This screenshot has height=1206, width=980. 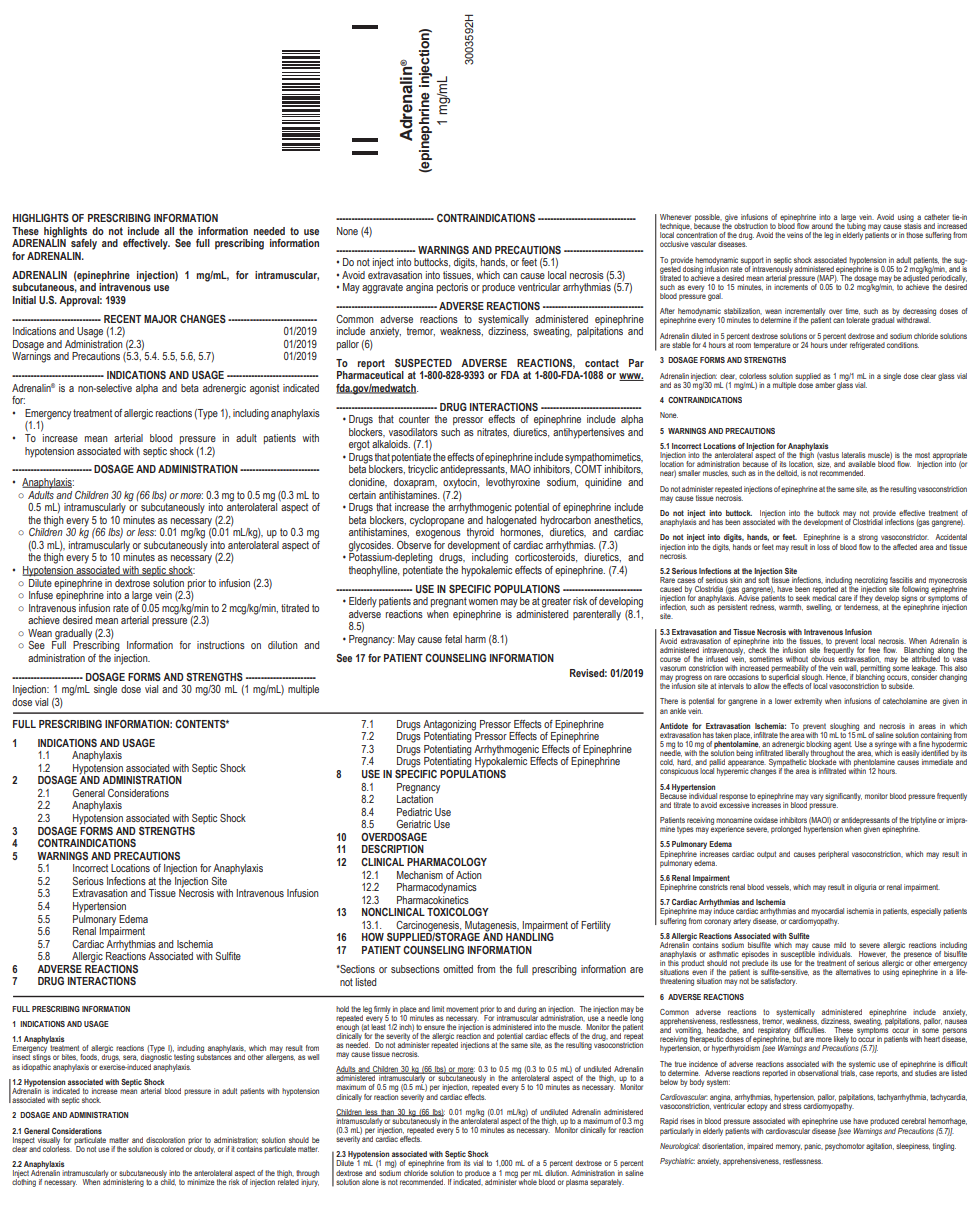 What do you see at coordinates (452, 288) in the screenshot?
I see `pectoris` at bounding box center [452, 288].
